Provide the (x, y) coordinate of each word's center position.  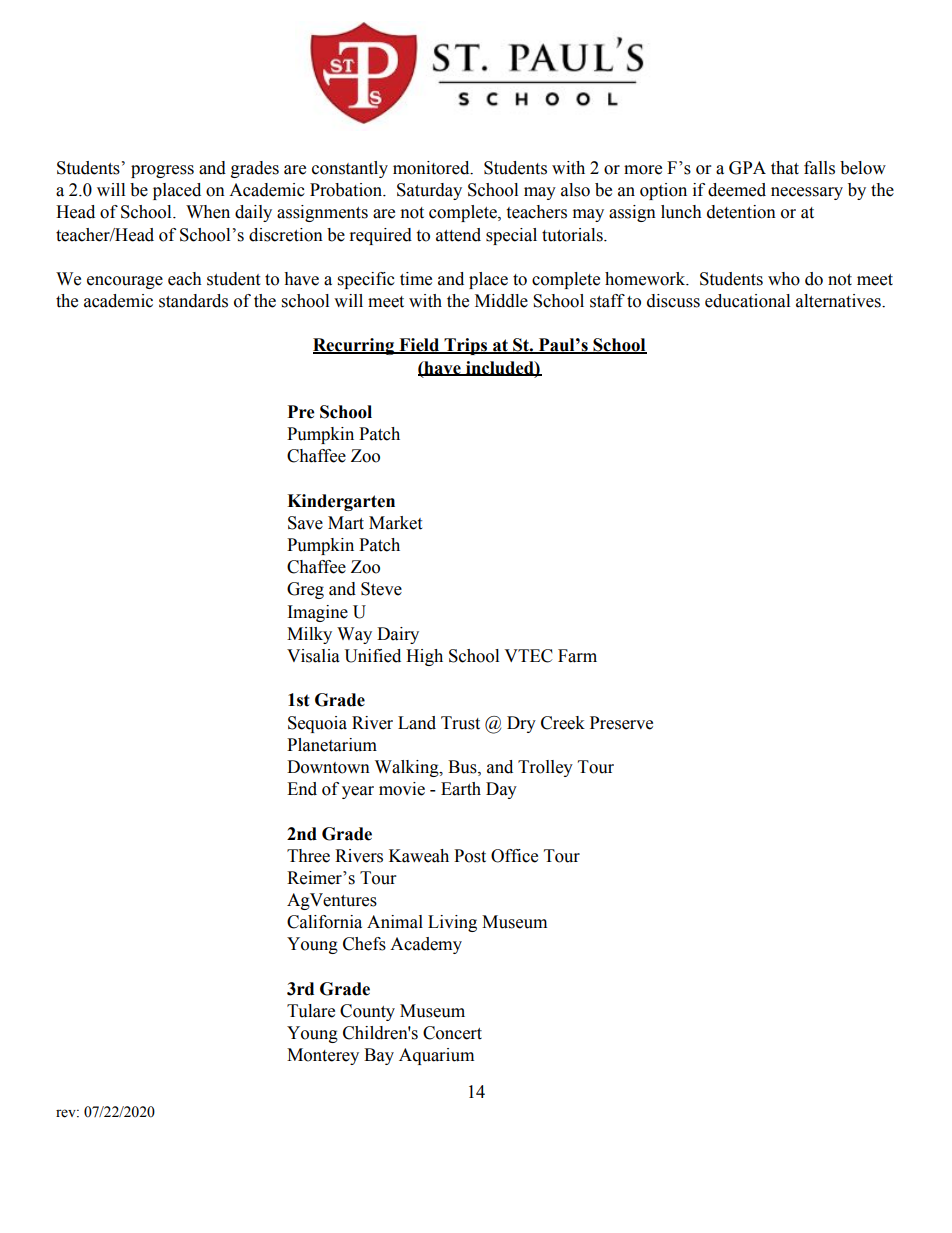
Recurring (355, 346)
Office (514, 856)
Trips (466, 346)
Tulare (311, 1011)
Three (308, 856)
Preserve (621, 723)
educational (747, 301)
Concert (452, 1033)
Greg (305, 590)
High (424, 657)
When (208, 212)
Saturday (429, 191)
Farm (577, 656)
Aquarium (436, 1056)
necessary (807, 193)
